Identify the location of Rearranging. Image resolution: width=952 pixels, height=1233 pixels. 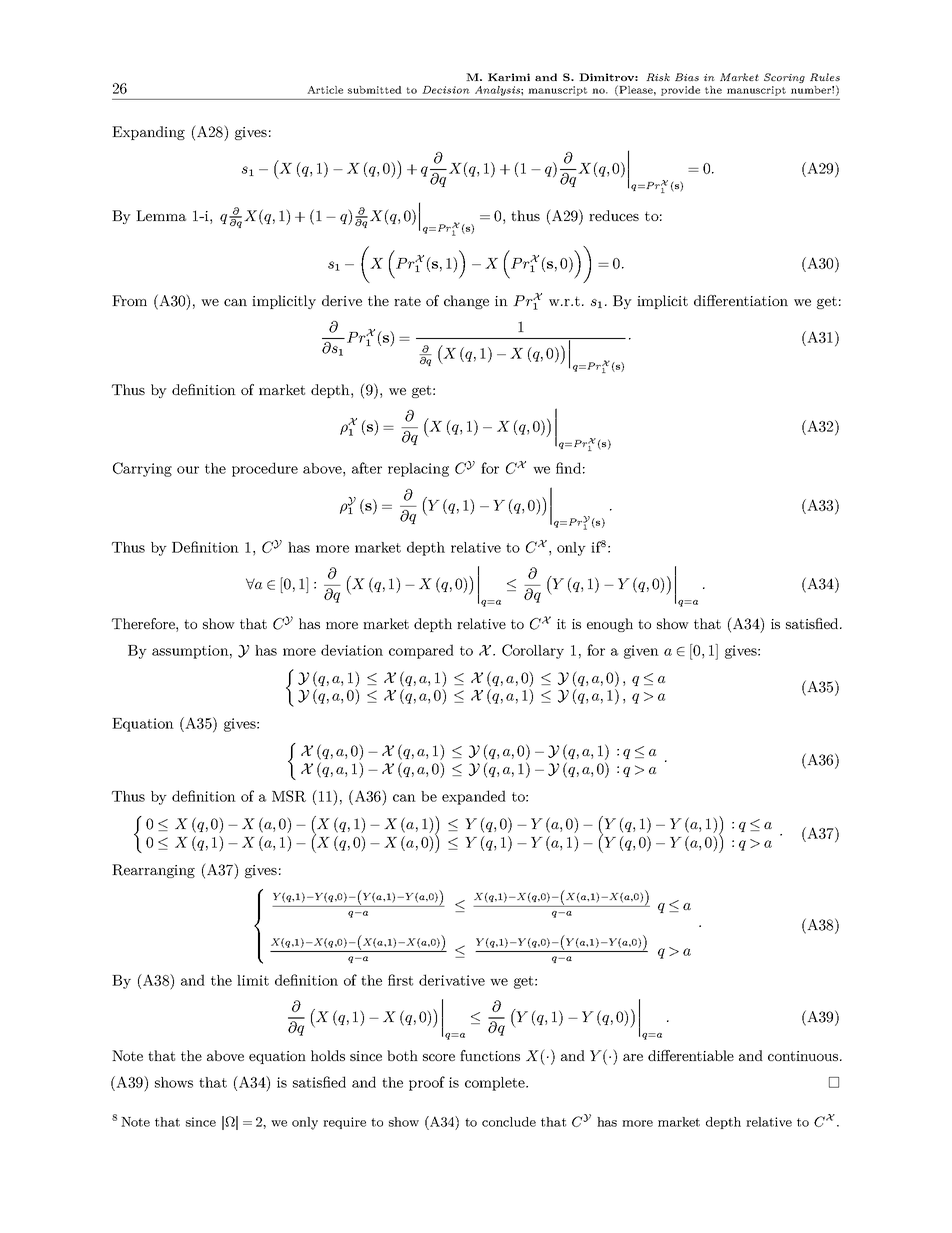
(153, 871).
